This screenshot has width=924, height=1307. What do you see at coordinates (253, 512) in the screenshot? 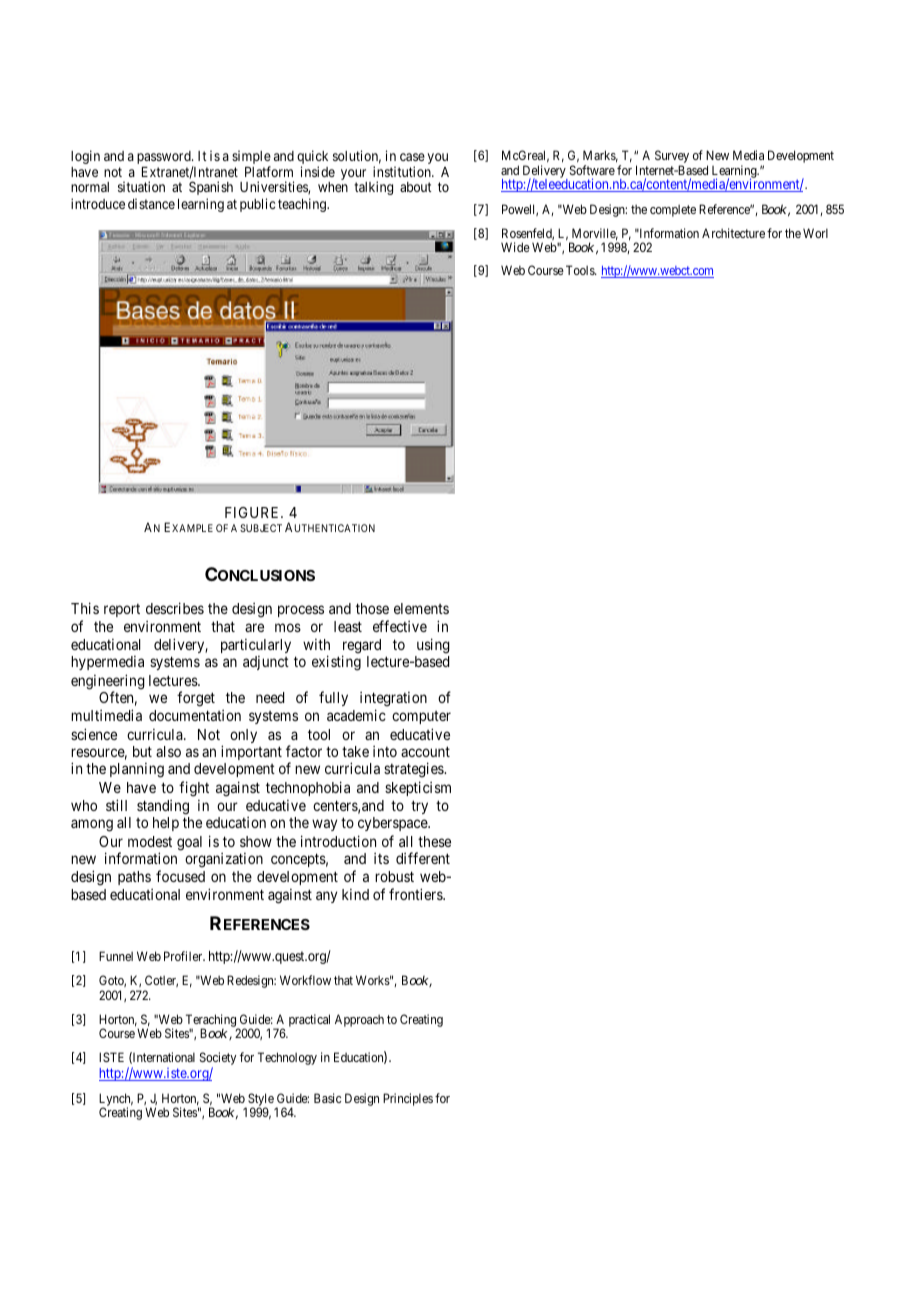
I see `FIGURE` at bounding box center [253, 512].
